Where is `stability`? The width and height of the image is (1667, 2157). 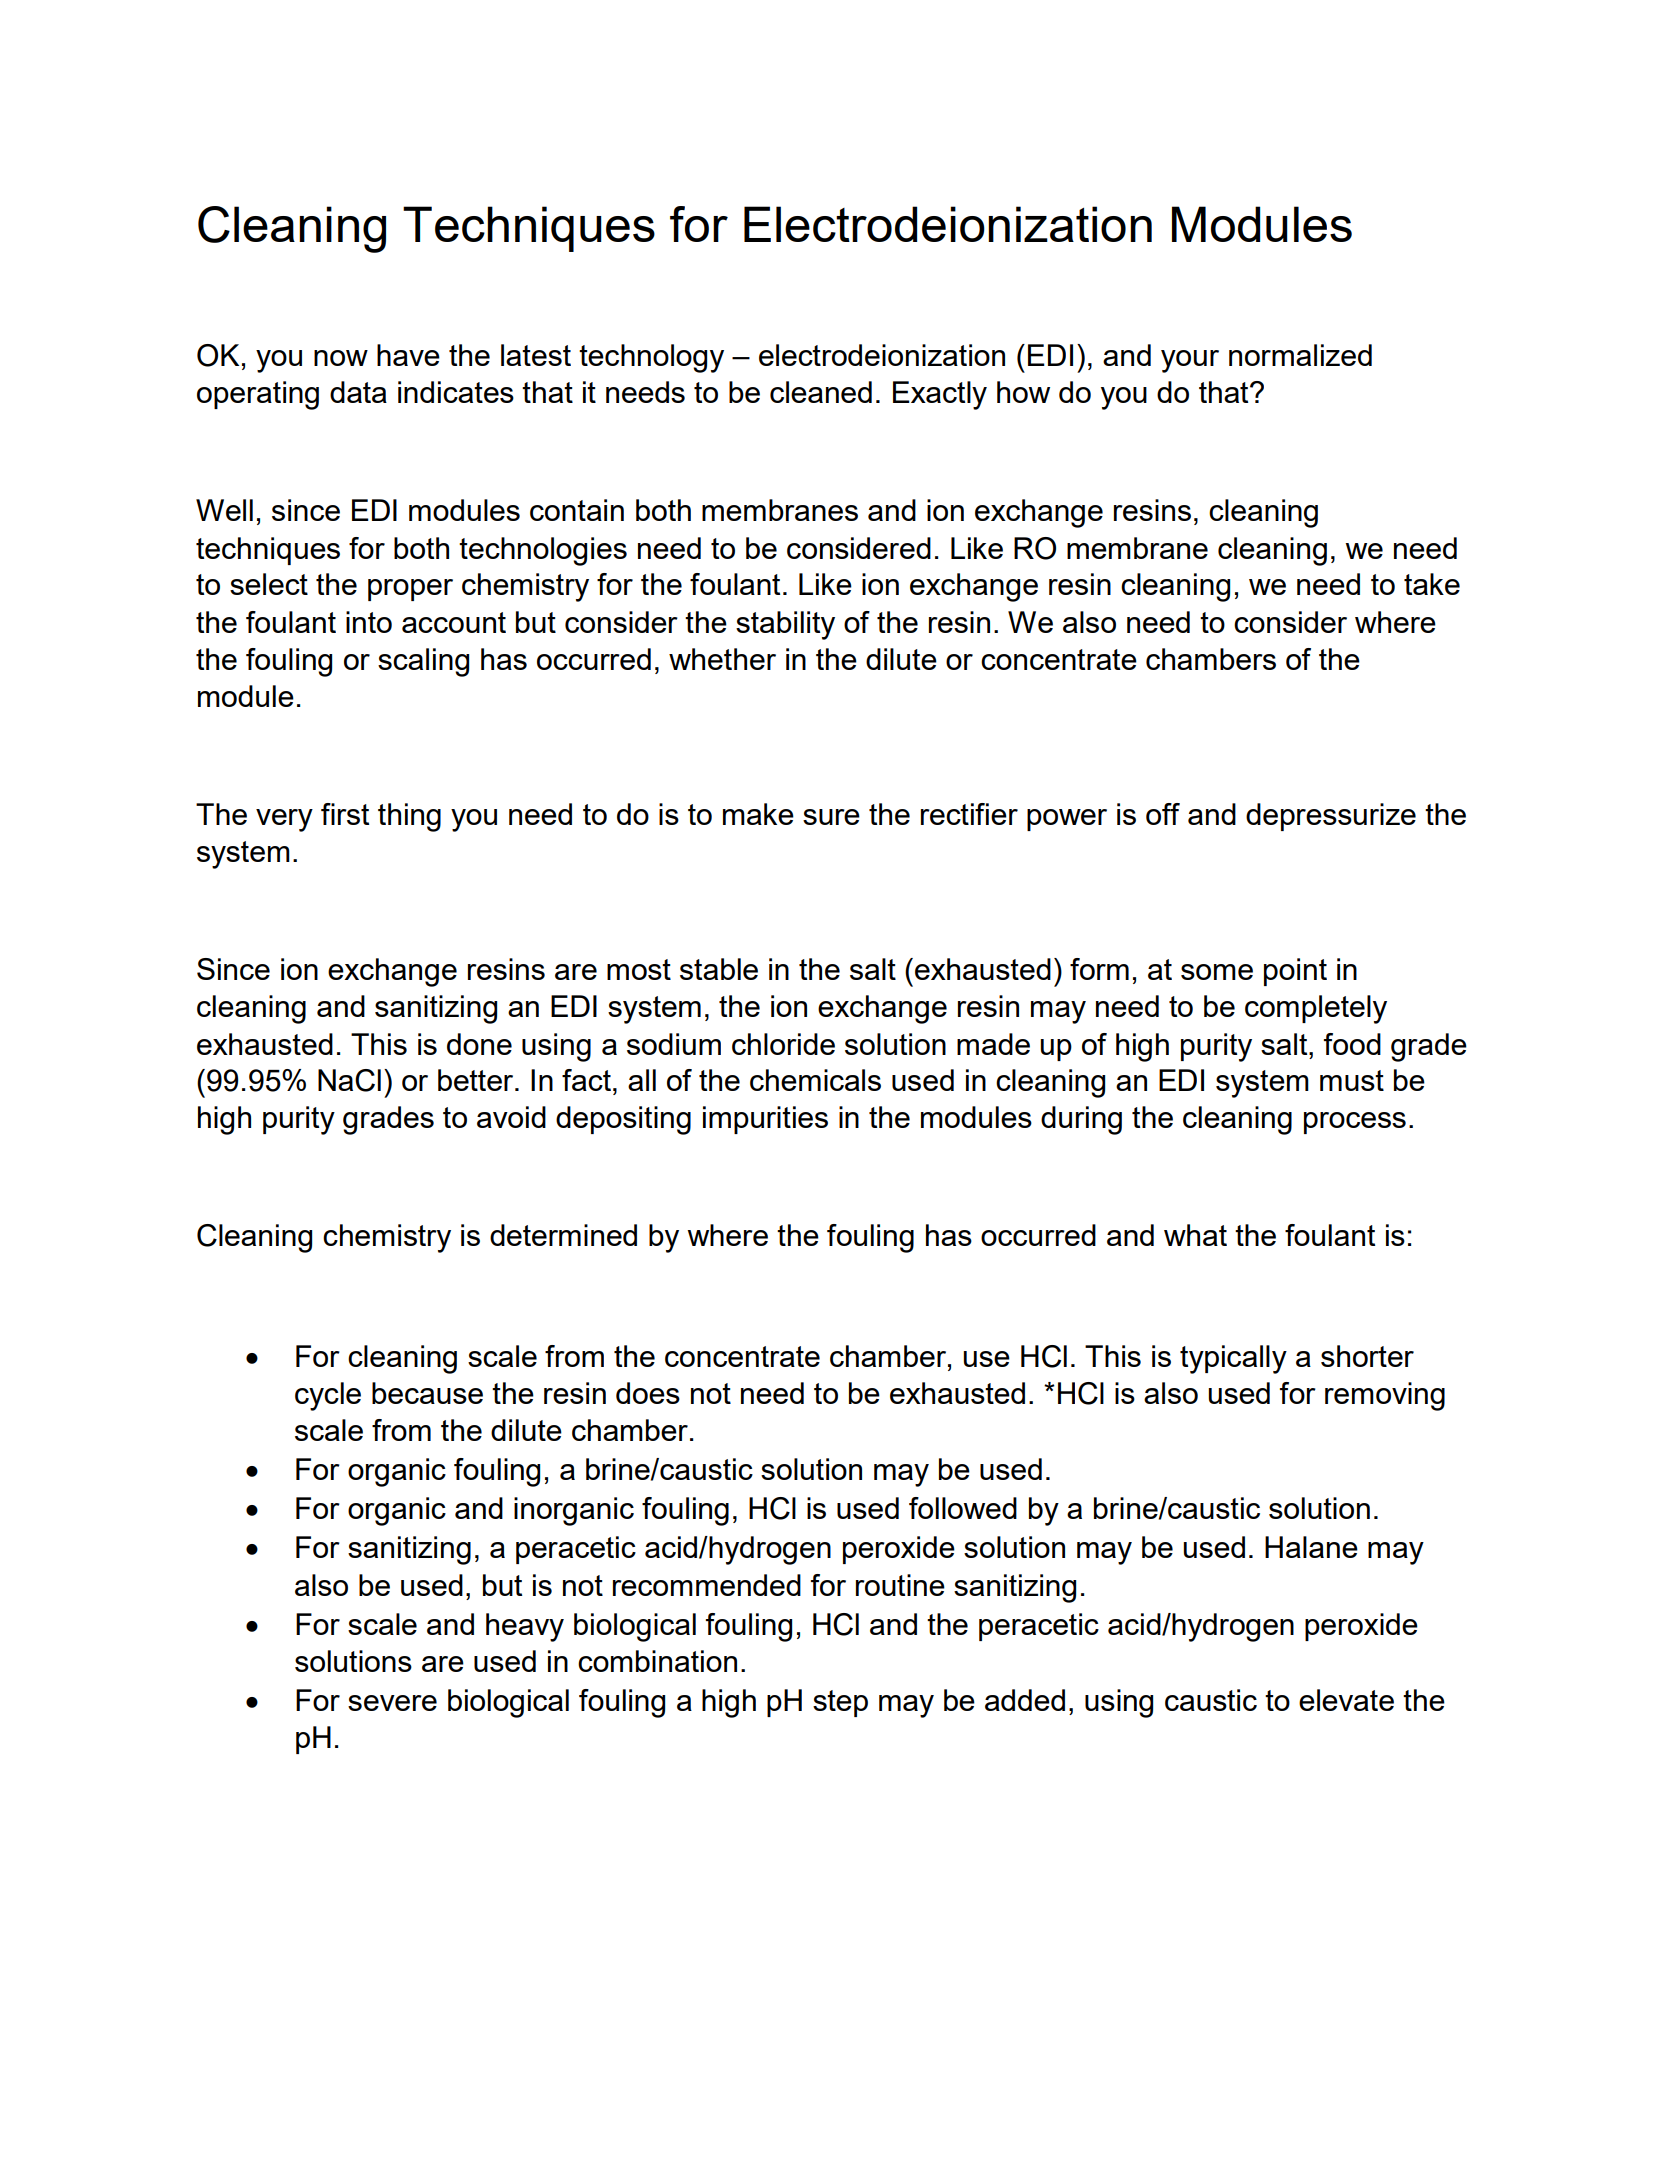
stability is located at coordinates (785, 625).
